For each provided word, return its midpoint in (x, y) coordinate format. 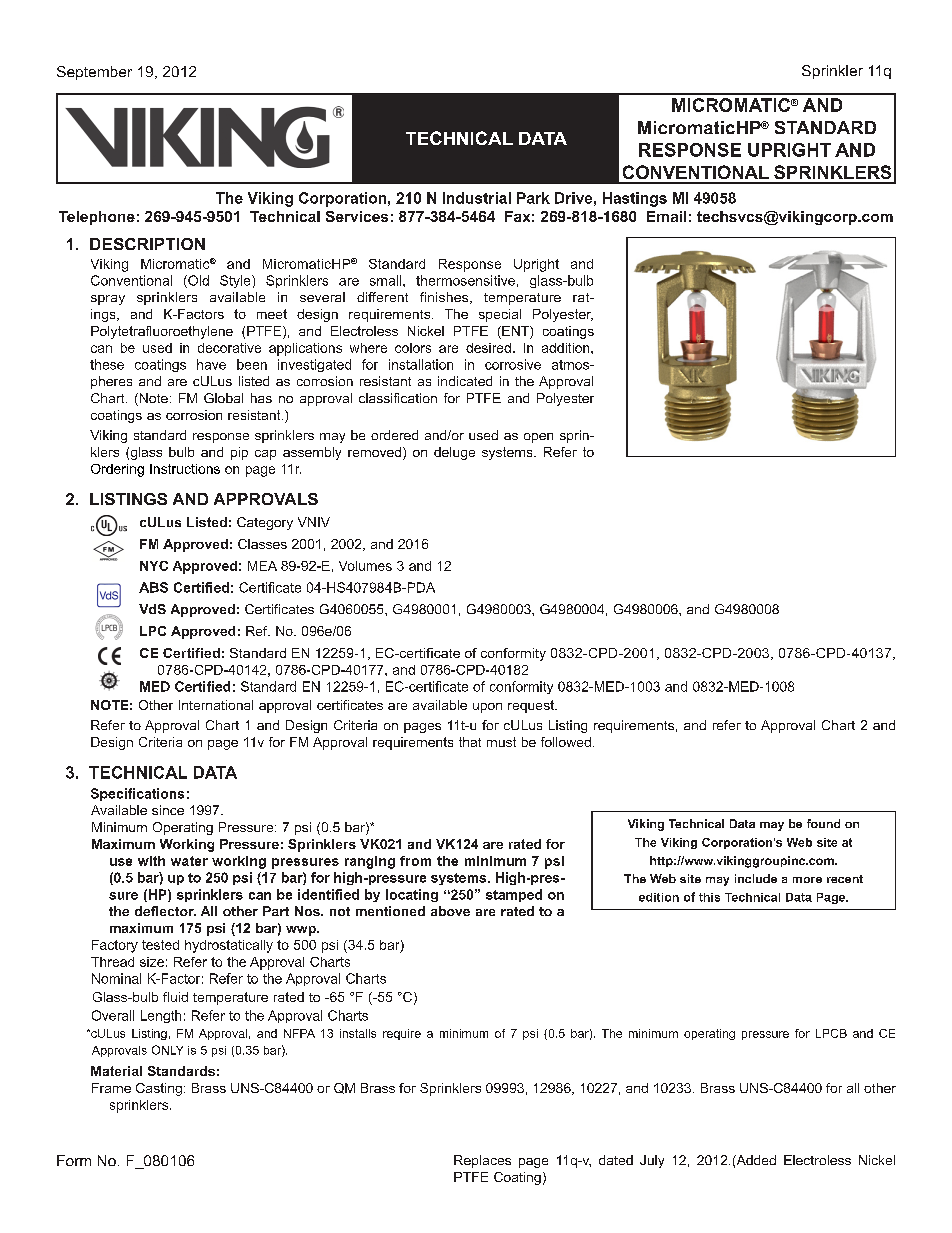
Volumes (365, 566)
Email (666, 216)
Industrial (477, 198)
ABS (153, 587)
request (532, 706)
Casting (159, 1089)
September (94, 73)
